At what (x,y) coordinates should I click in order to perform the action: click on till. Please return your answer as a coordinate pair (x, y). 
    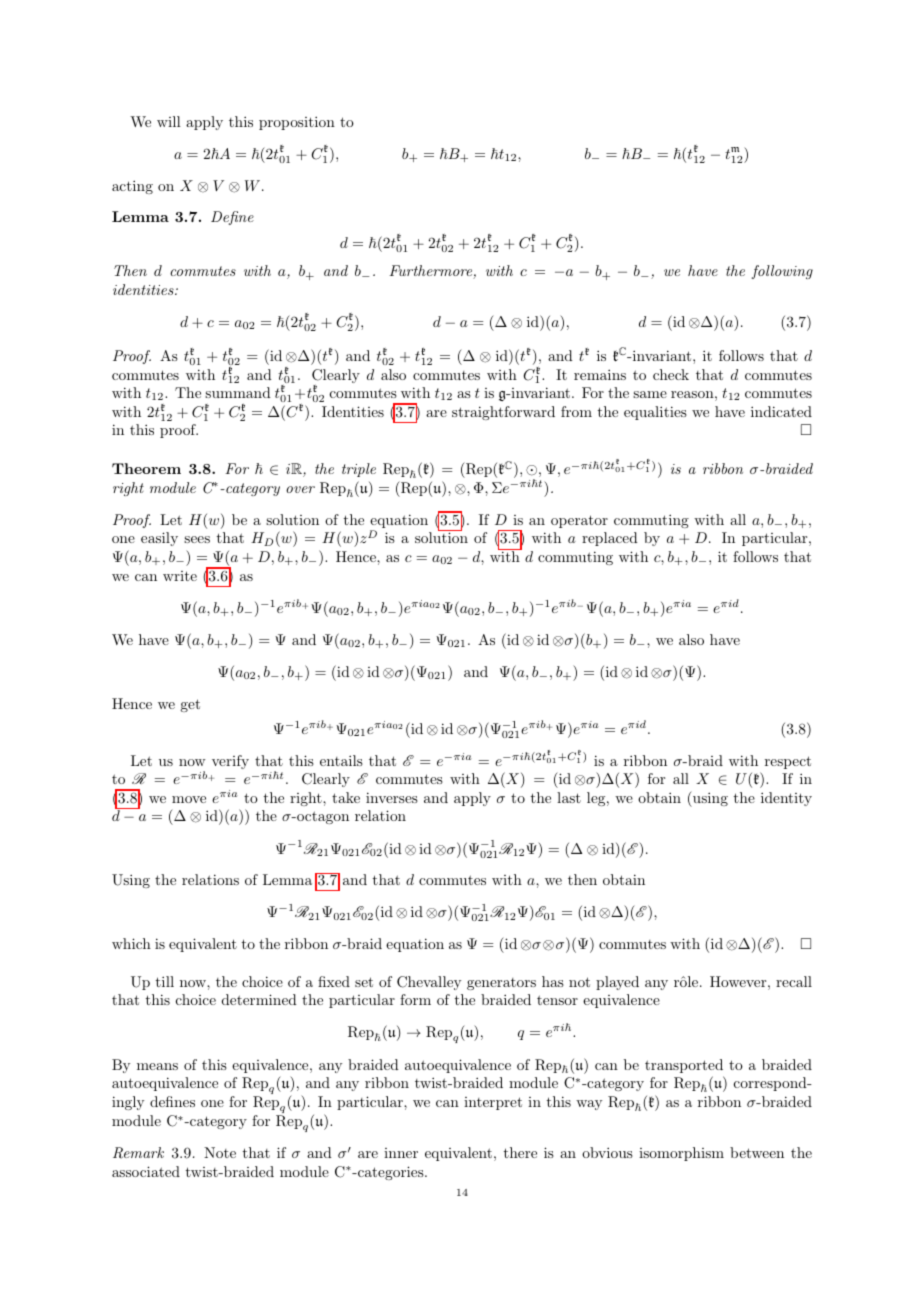
    Looking at the image, I should click on (165, 981).
